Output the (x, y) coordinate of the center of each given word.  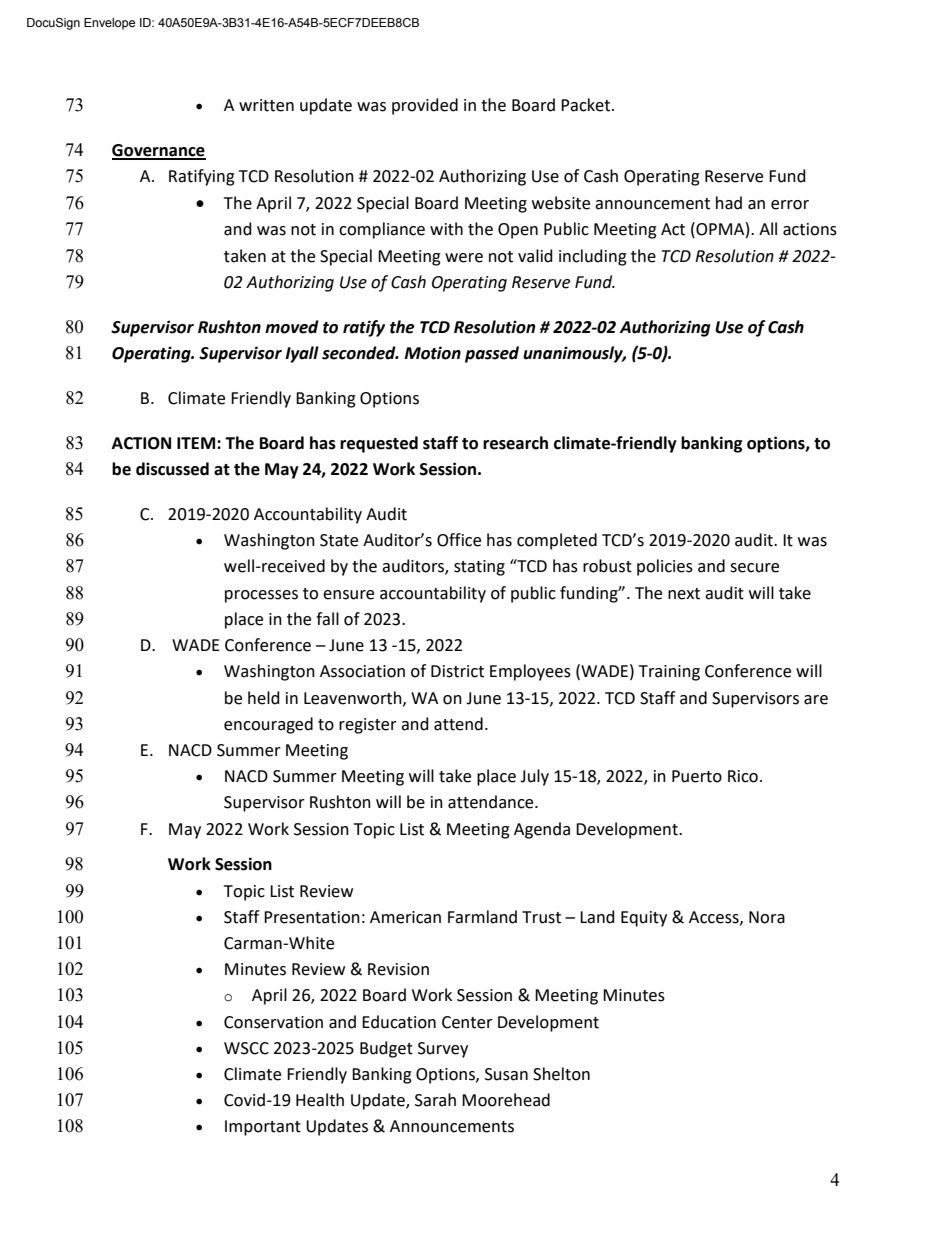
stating (479, 568)
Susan (506, 1074)
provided (425, 106)
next (684, 594)
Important (263, 1128)
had (729, 203)
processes (261, 596)
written (266, 105)
